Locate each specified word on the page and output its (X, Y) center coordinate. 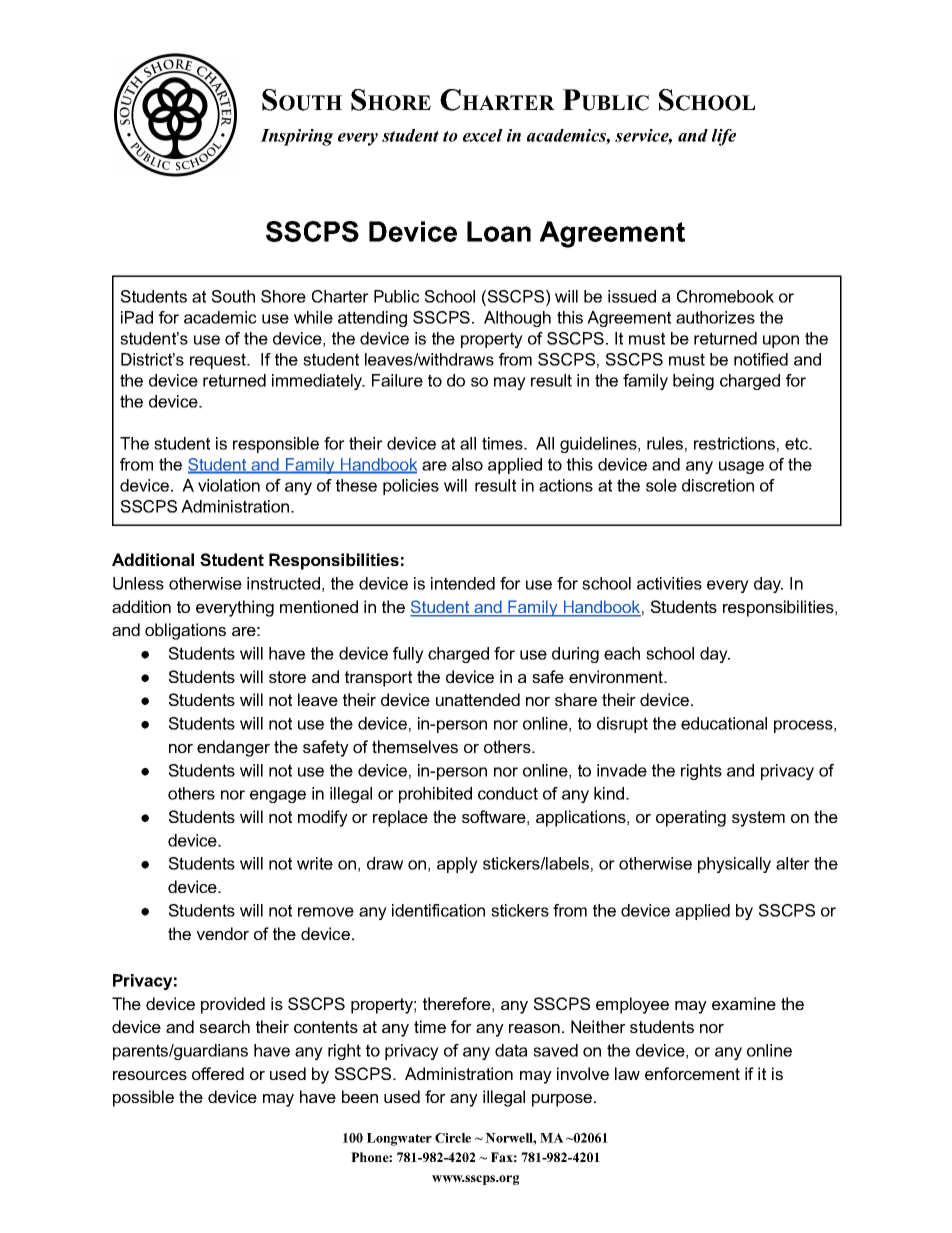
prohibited (435, 795)
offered (218, 1073)
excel (483, 135)
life (724, 137)
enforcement (692, 1073)
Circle (453, 1138)
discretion (718, 485)
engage (278, 796)
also (467, 464)
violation (229, 485)
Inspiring (296, 137)
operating (691, 818)
